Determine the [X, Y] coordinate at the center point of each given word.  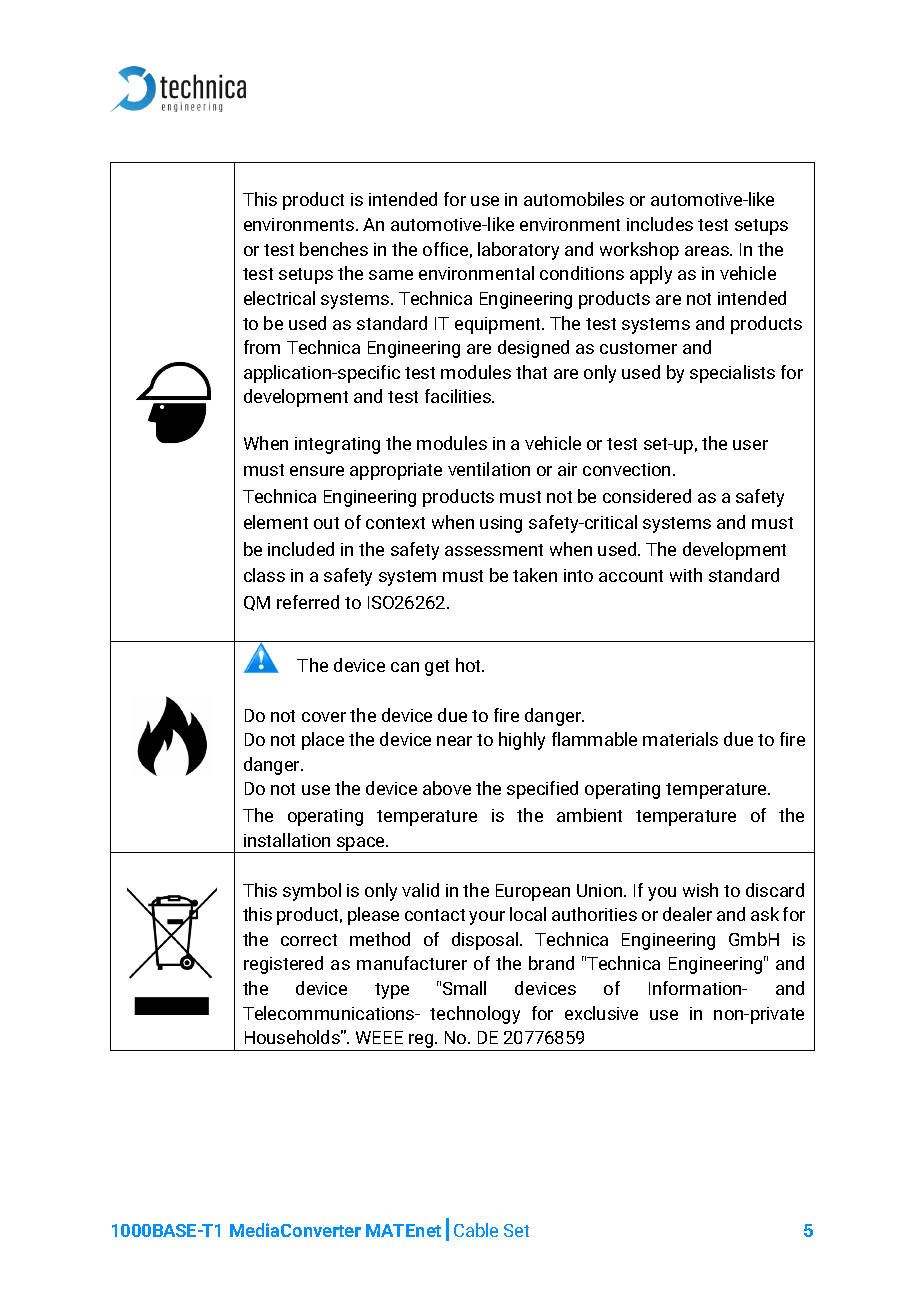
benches [334, 249]
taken [535, 575]
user [750, 445]
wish [700, 890]
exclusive [601, 1013]
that [531, 372]
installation [287, 840]
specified [542, 790]
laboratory [518, 251]
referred [308, 602]
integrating [337, 445]
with [686, 575]
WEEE [379, 1037]
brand [551, 963]
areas [708, 251]
